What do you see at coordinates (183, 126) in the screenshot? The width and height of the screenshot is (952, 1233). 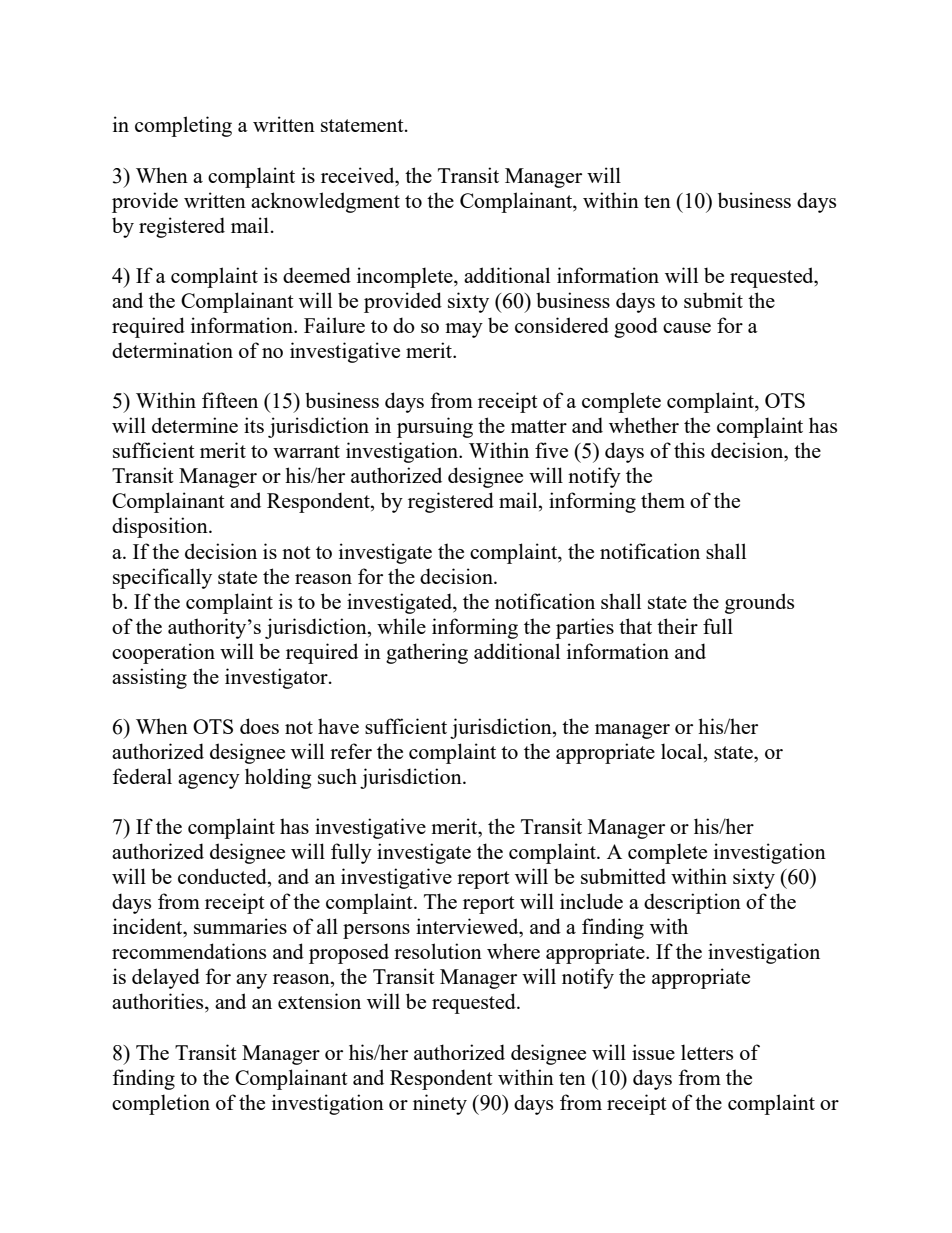 I see `completing` at bounding box center [183, 126].
